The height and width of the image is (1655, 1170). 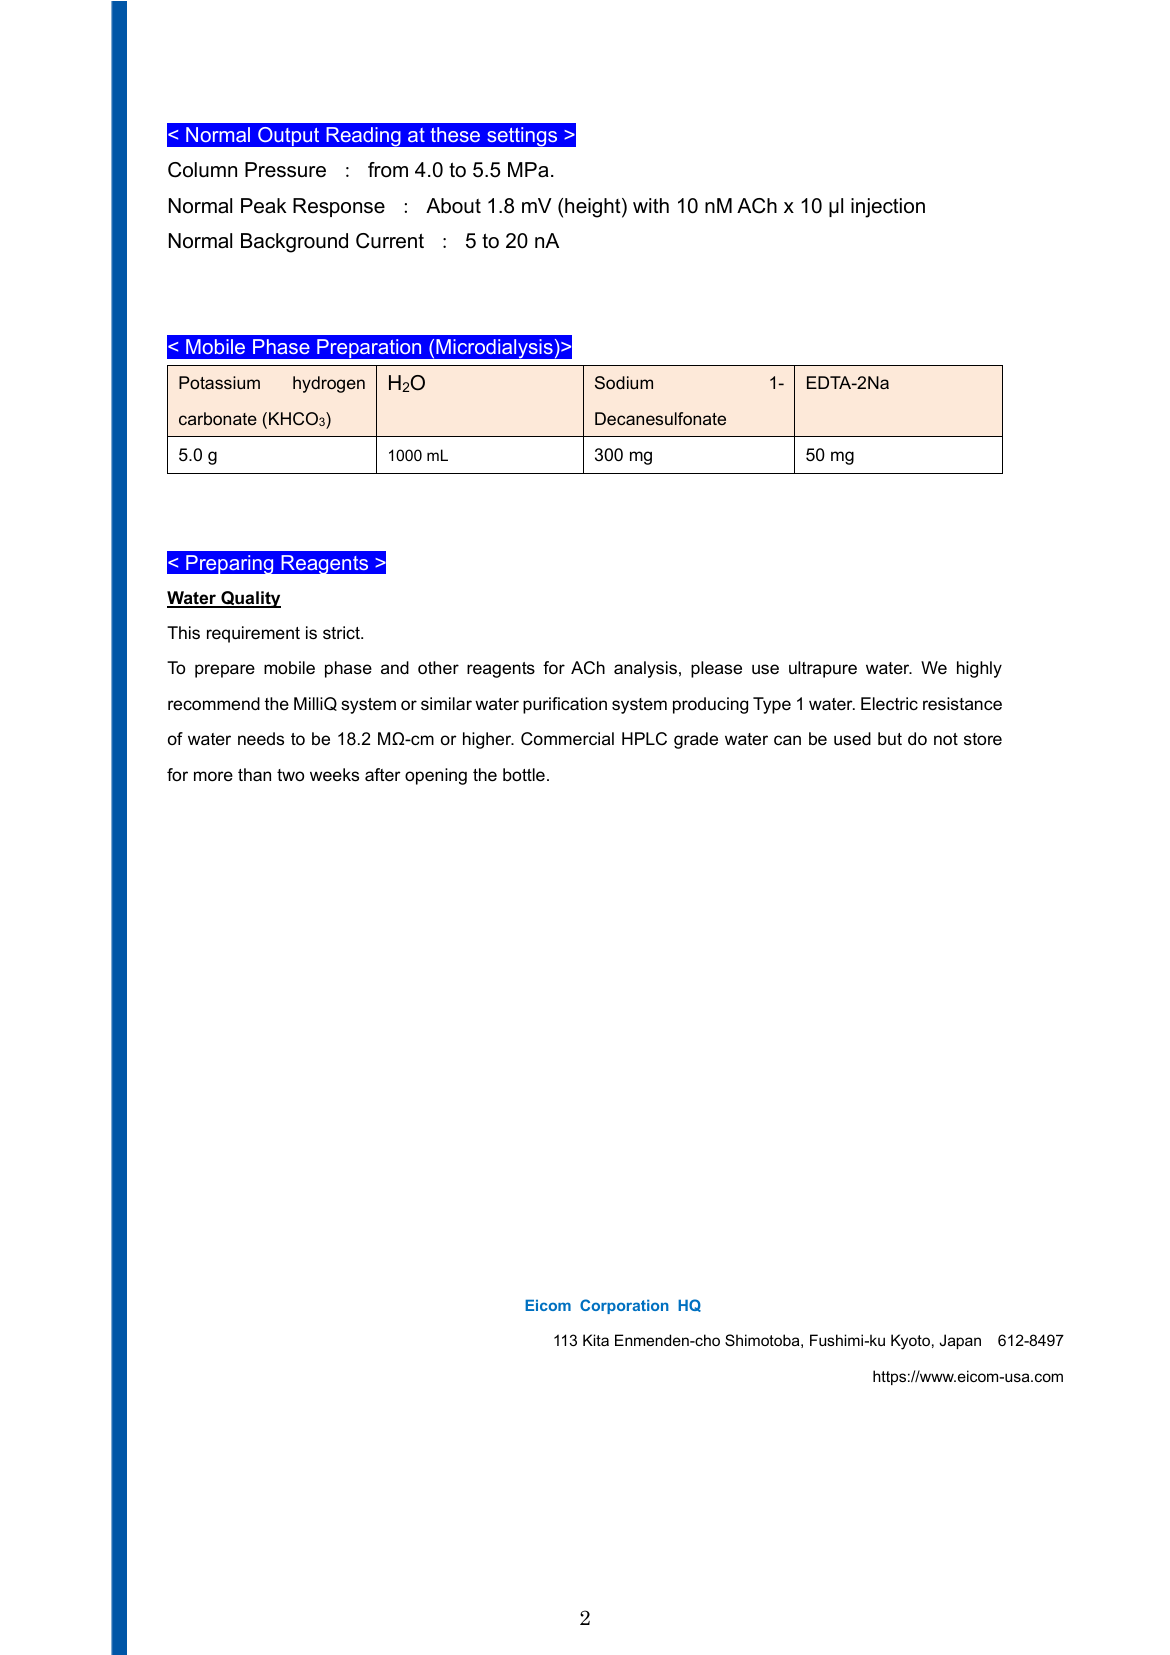 What do you see at coordinates (567, 739) in the image?
I see `Commercial` at bounding box center [567, 739].
